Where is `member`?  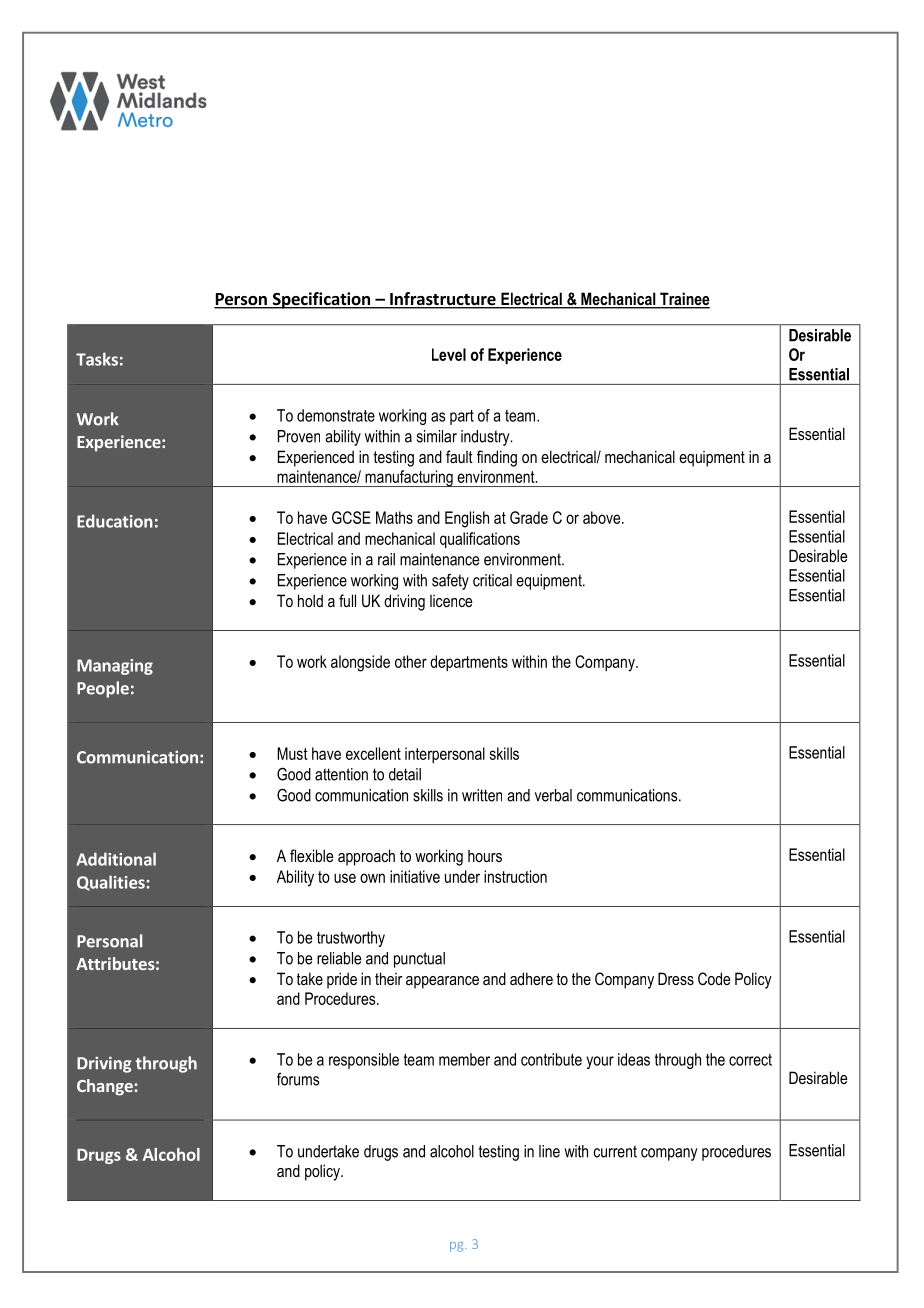 member is located at coordinates (464, 1059).
